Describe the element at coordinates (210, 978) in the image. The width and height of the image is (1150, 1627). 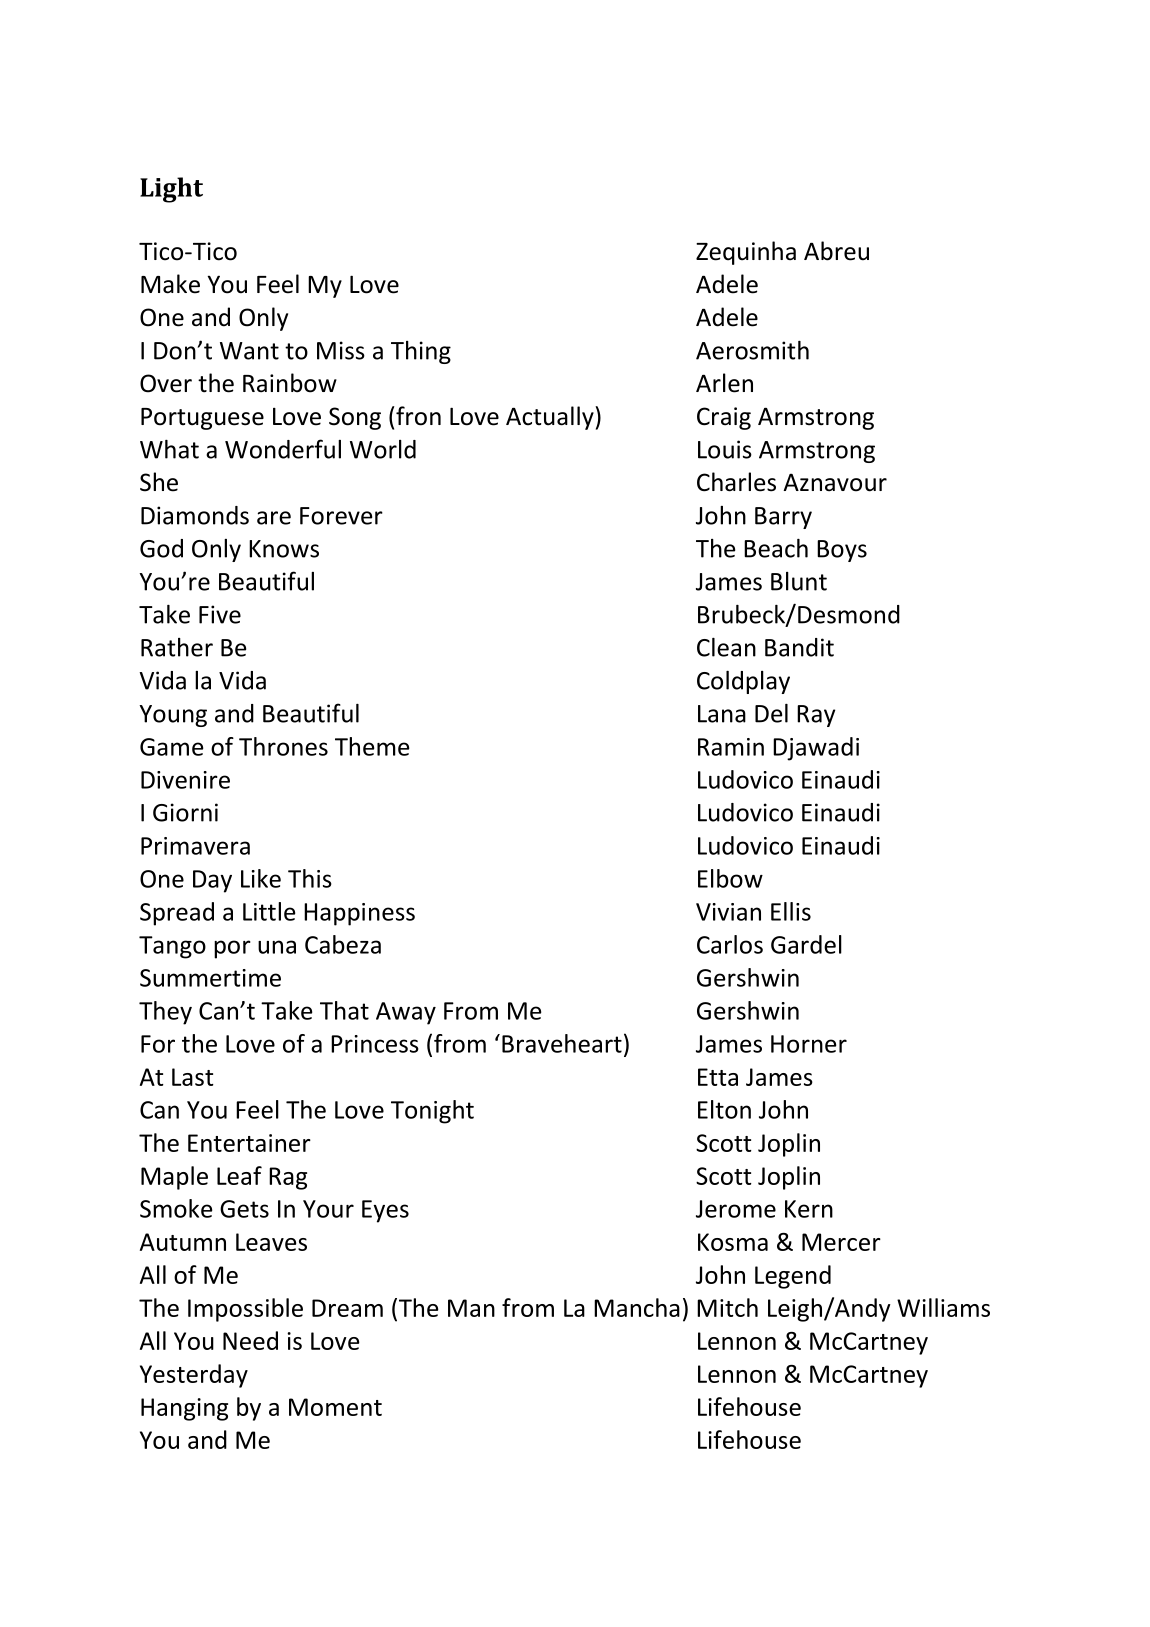
I see `Summertime` at that location.
